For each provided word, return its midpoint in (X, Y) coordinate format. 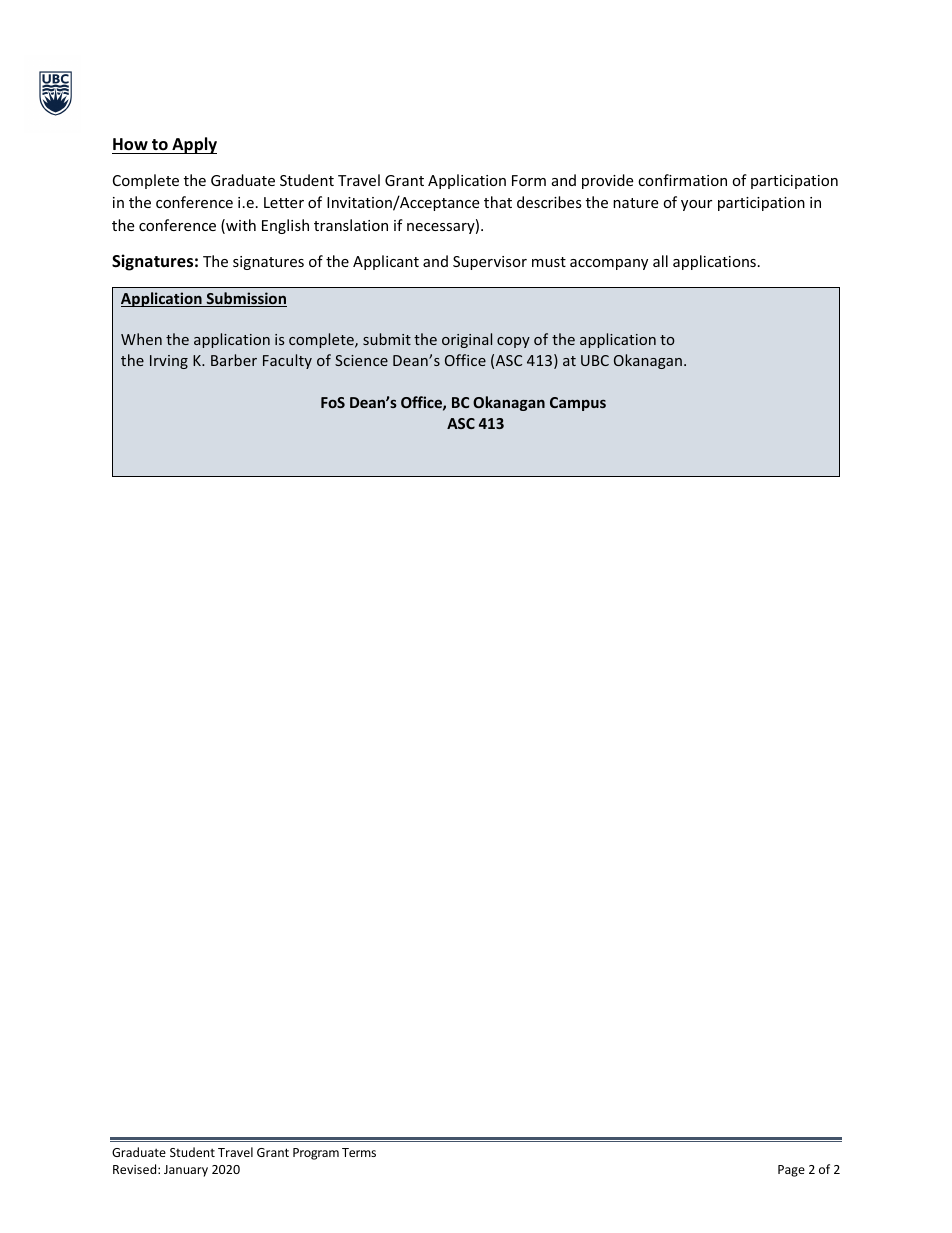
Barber (234, 360)
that (498, 202)
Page (791, 1171)
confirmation (682, 180)
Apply (193, 145)
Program (316, 1154)
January (186, 1171)
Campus (578, 404)
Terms (359, 1152)
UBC (595, 360)
